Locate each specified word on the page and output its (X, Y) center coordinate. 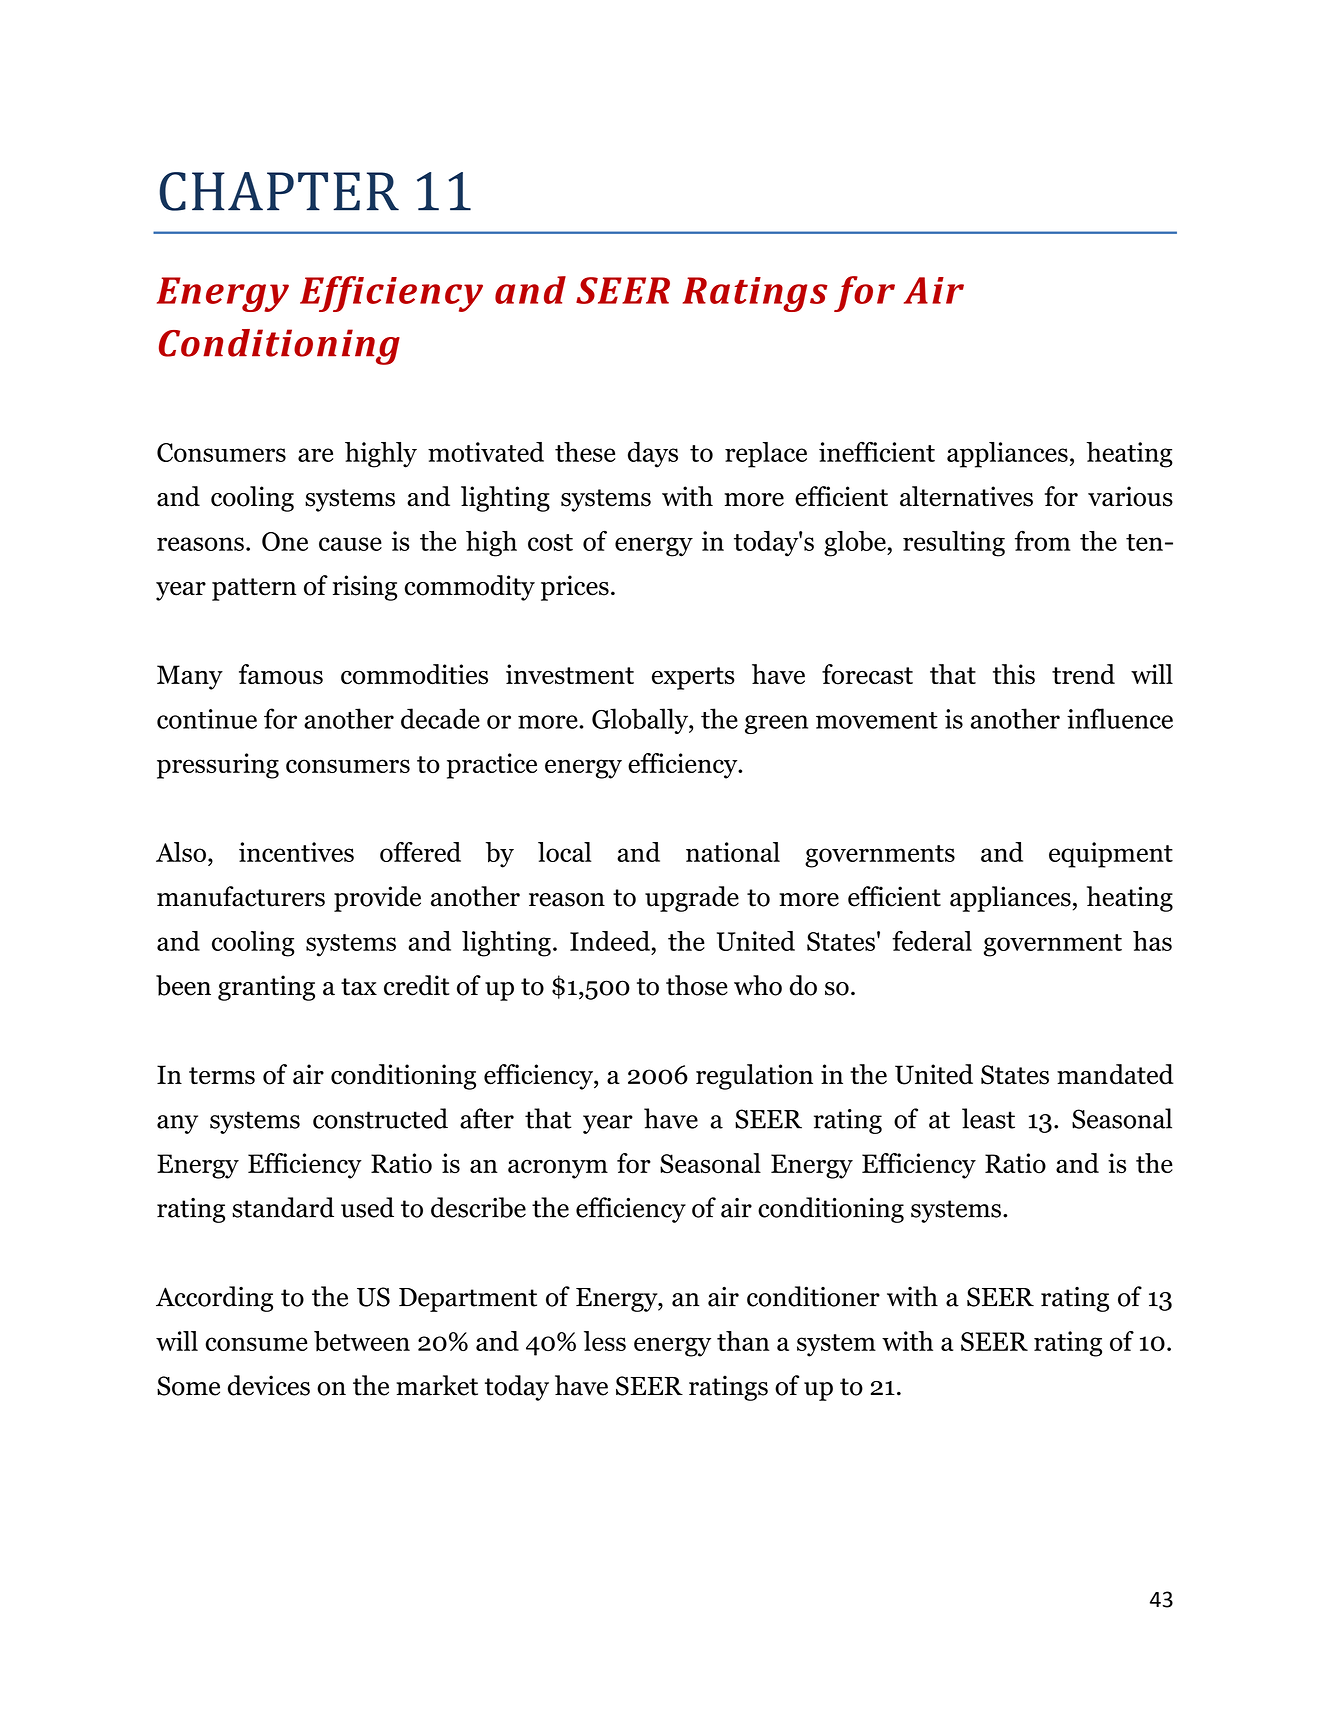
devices (269, 1385)
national (733, 852)
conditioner (813, 1296)
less (605, 1341)
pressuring (218, 766)
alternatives (966, 496)
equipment (1111, 855)
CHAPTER (279, 191)
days (653, 455)
